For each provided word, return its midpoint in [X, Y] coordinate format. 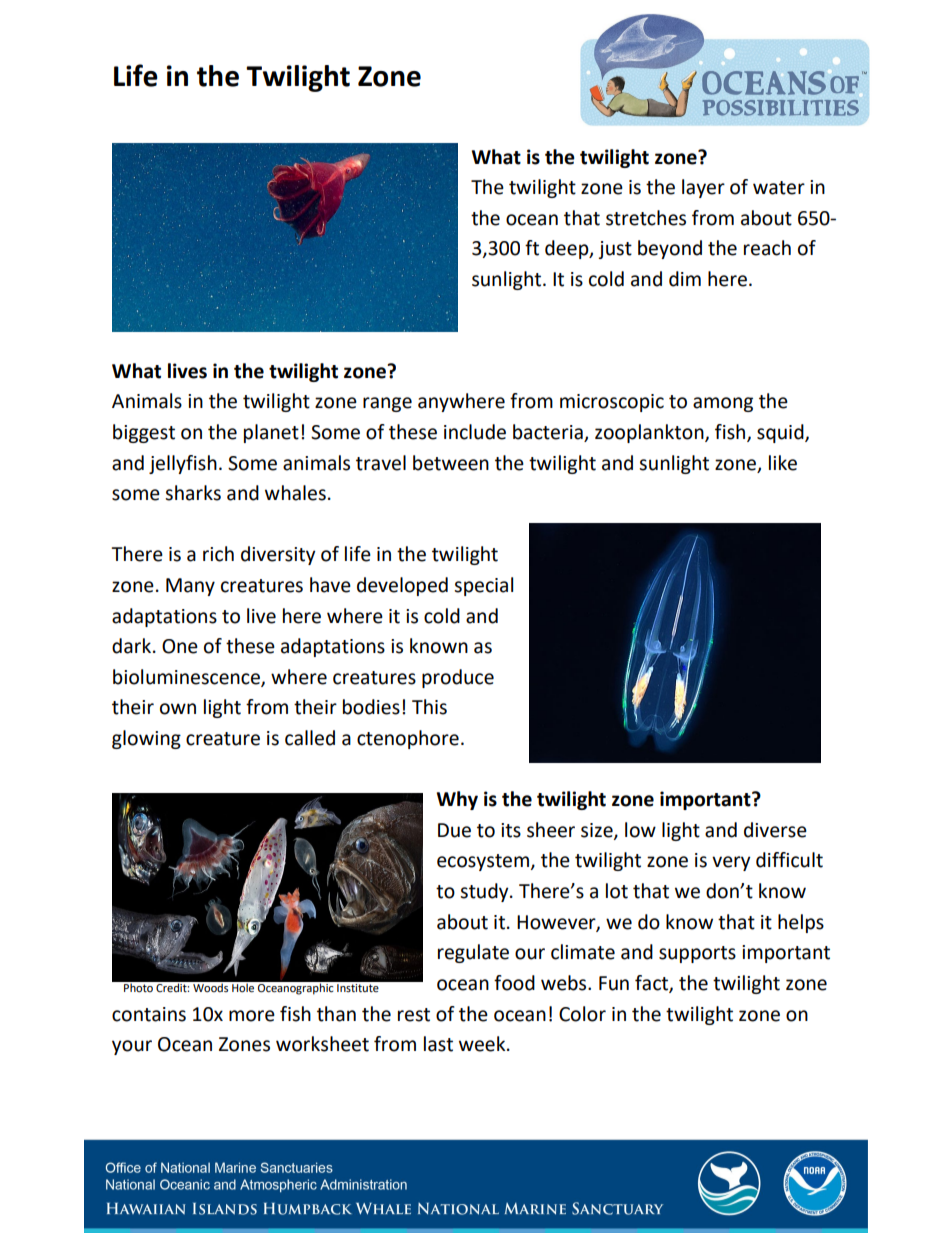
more [252, 1016]
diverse [775, 830]
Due [454, 830]
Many [190, 587]
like [783, 463]
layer [703, 188]
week [483, 1044]
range [387, 404]
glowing [146, 739]
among [723, 404]
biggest [144, 433]
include [475, 432]
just [615, 250]
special [483, 586]
